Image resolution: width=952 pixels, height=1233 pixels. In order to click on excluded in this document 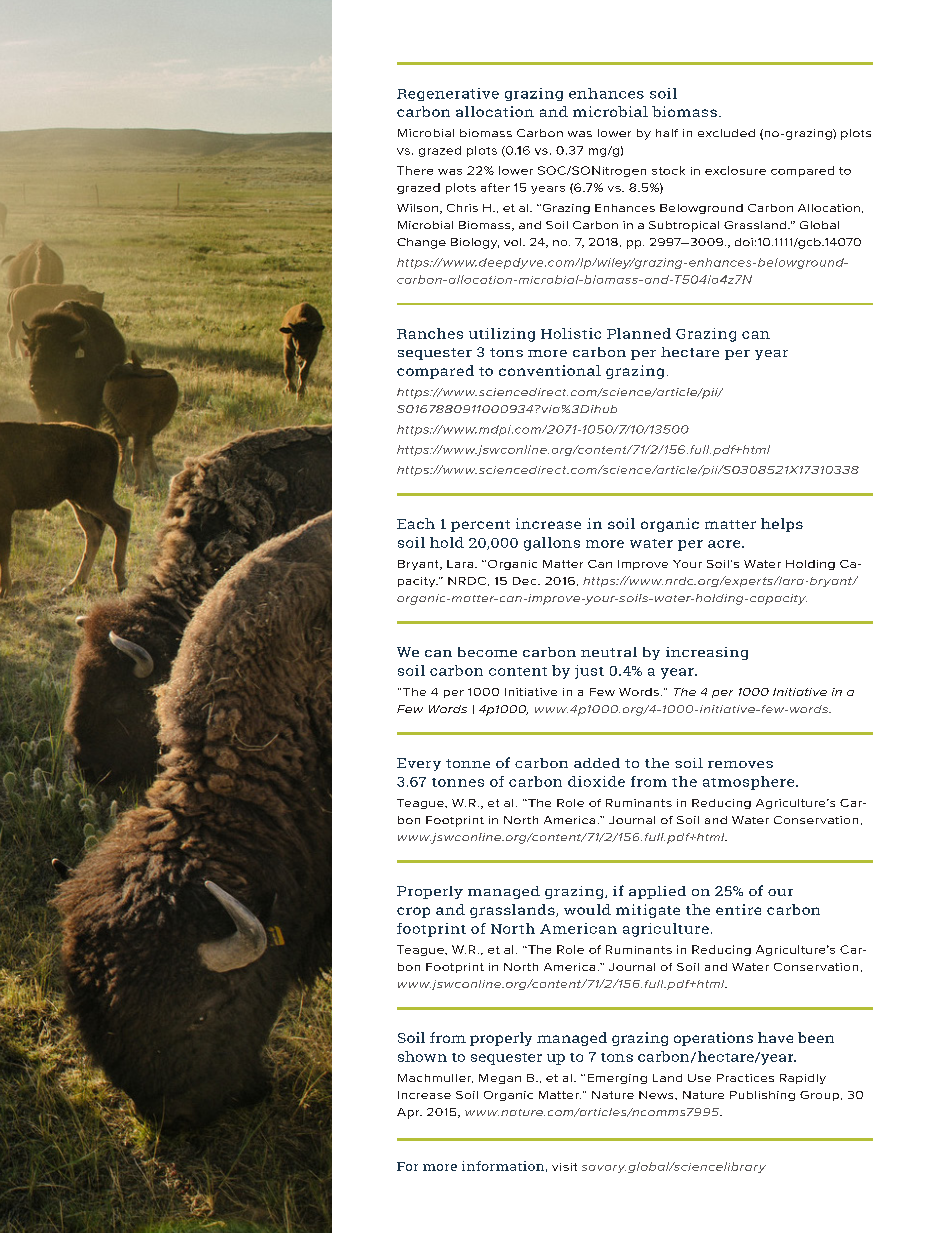, I will do `click(726, 133)`.
